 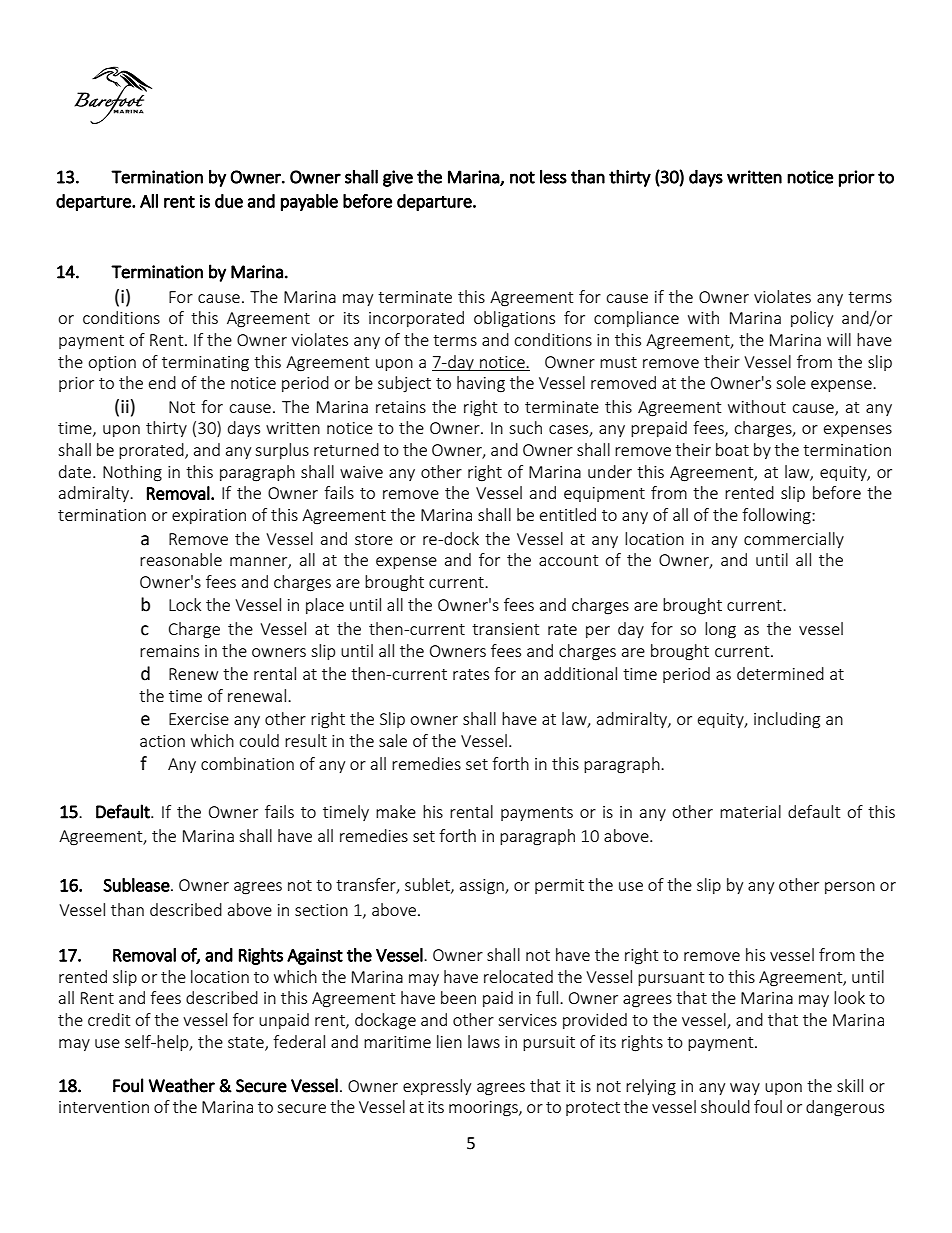 I want to click on assign, so click(x=483, y=887).
